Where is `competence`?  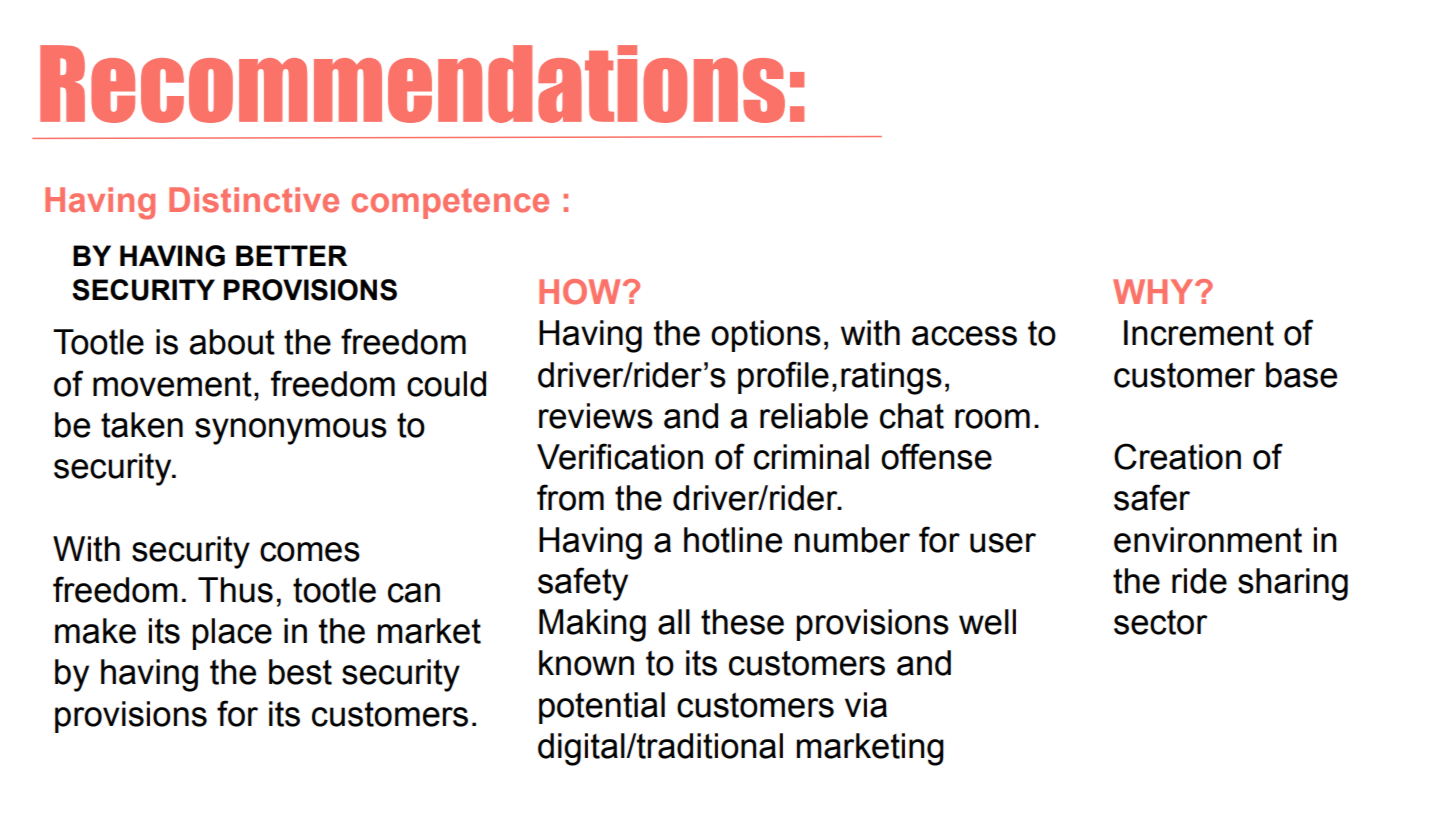 competence is located at coordinates (450, 203).
